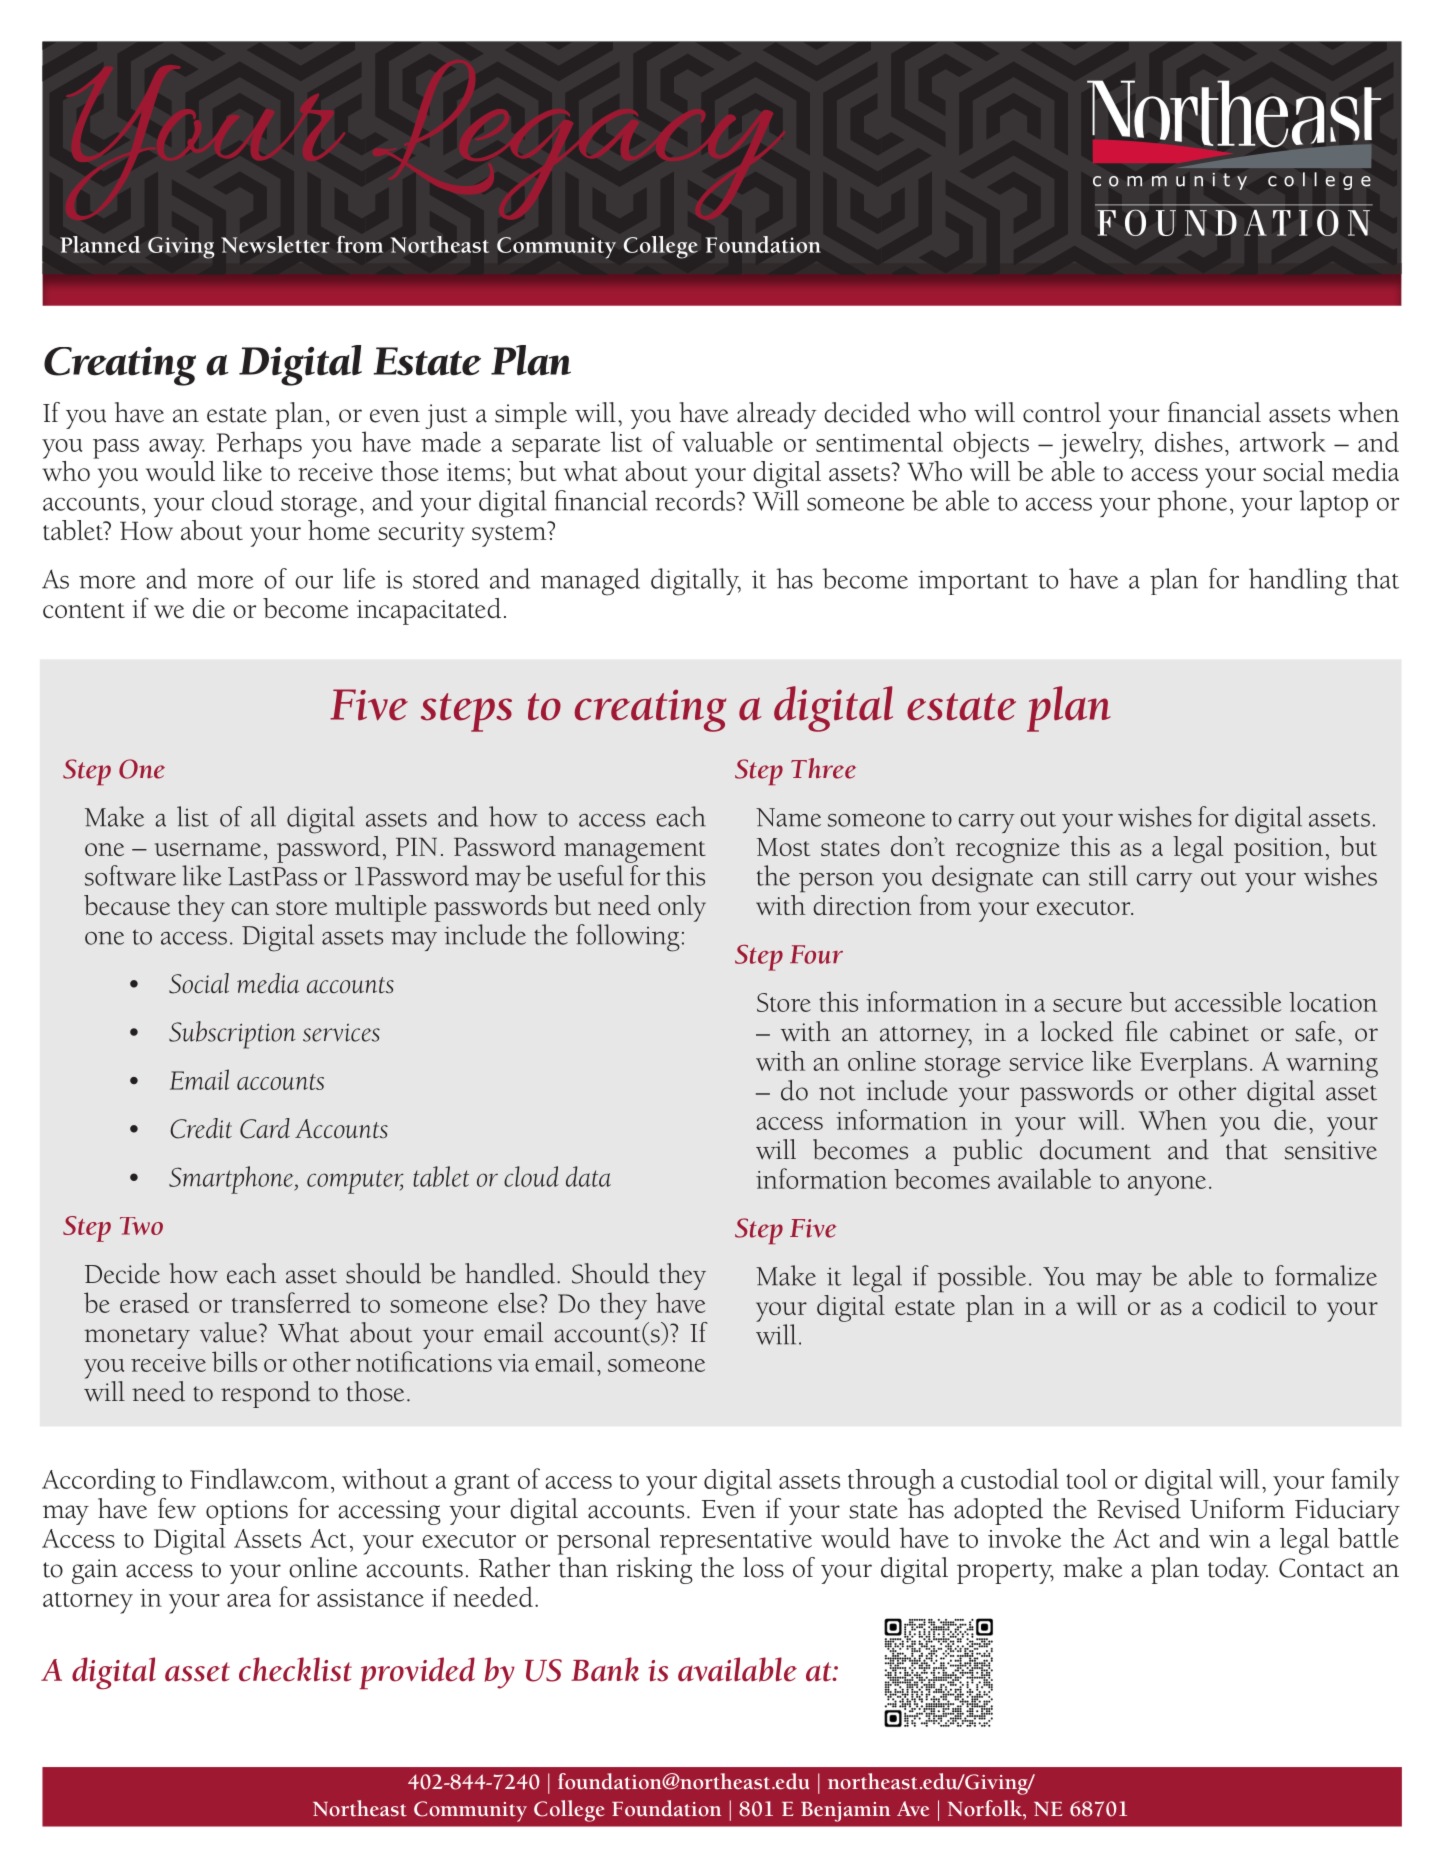 The width and height of the page is (1444, 1869). Describe the element at coordinates (845, 1812) in the page. I see `Benjamin` at that location.
